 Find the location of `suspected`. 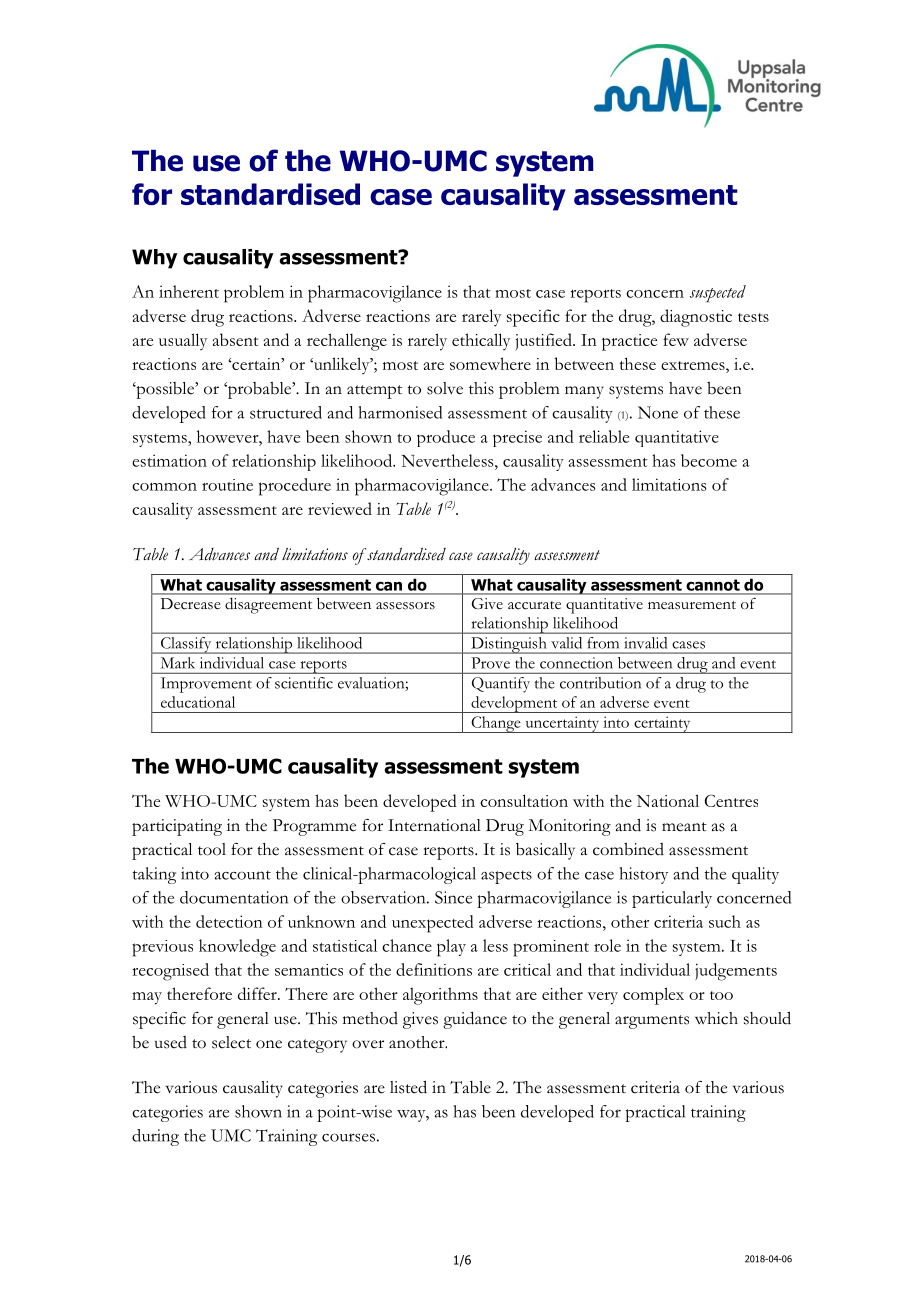

suspected is located at coordinates (718, 294).
